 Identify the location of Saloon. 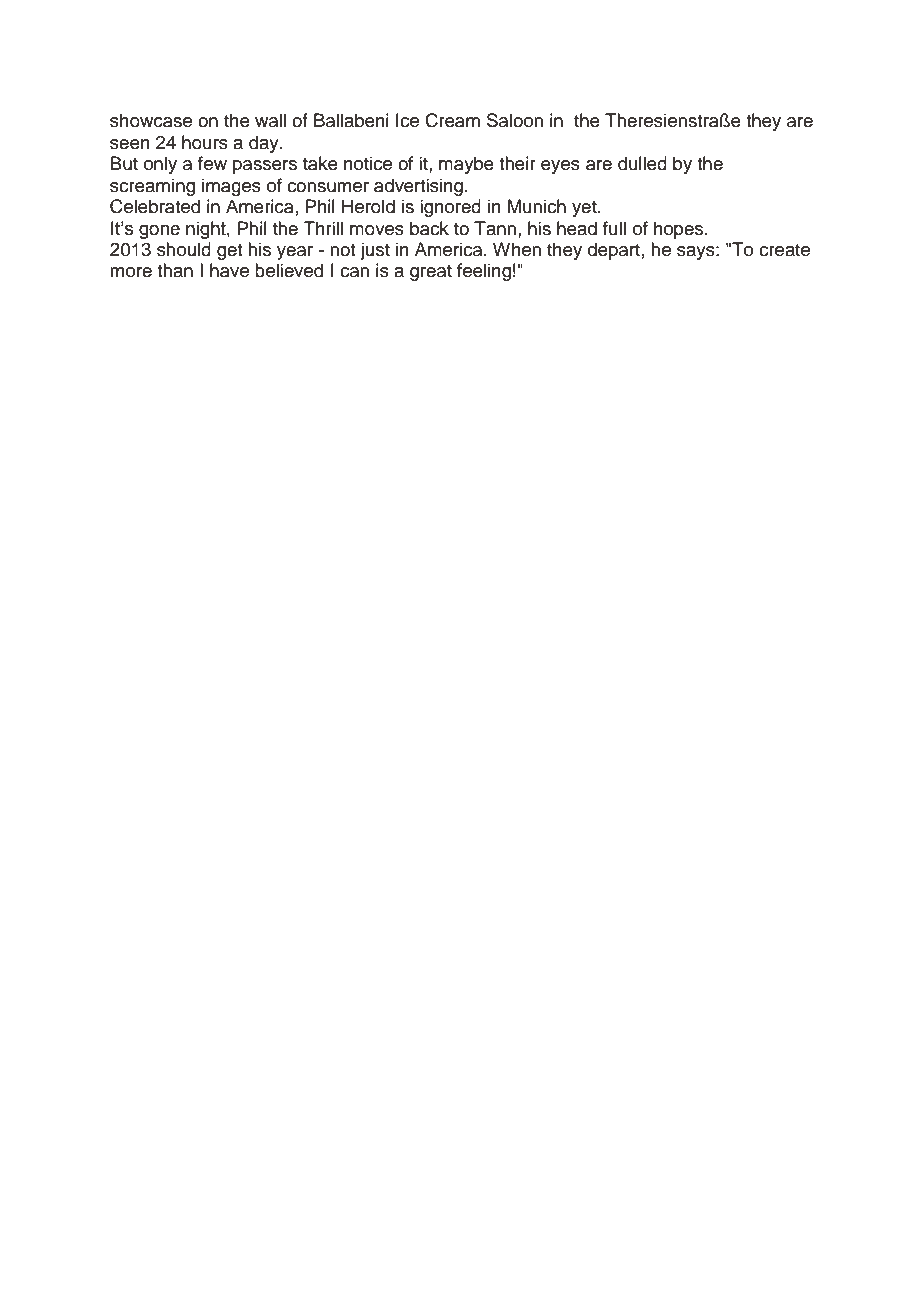
(515, 120).
